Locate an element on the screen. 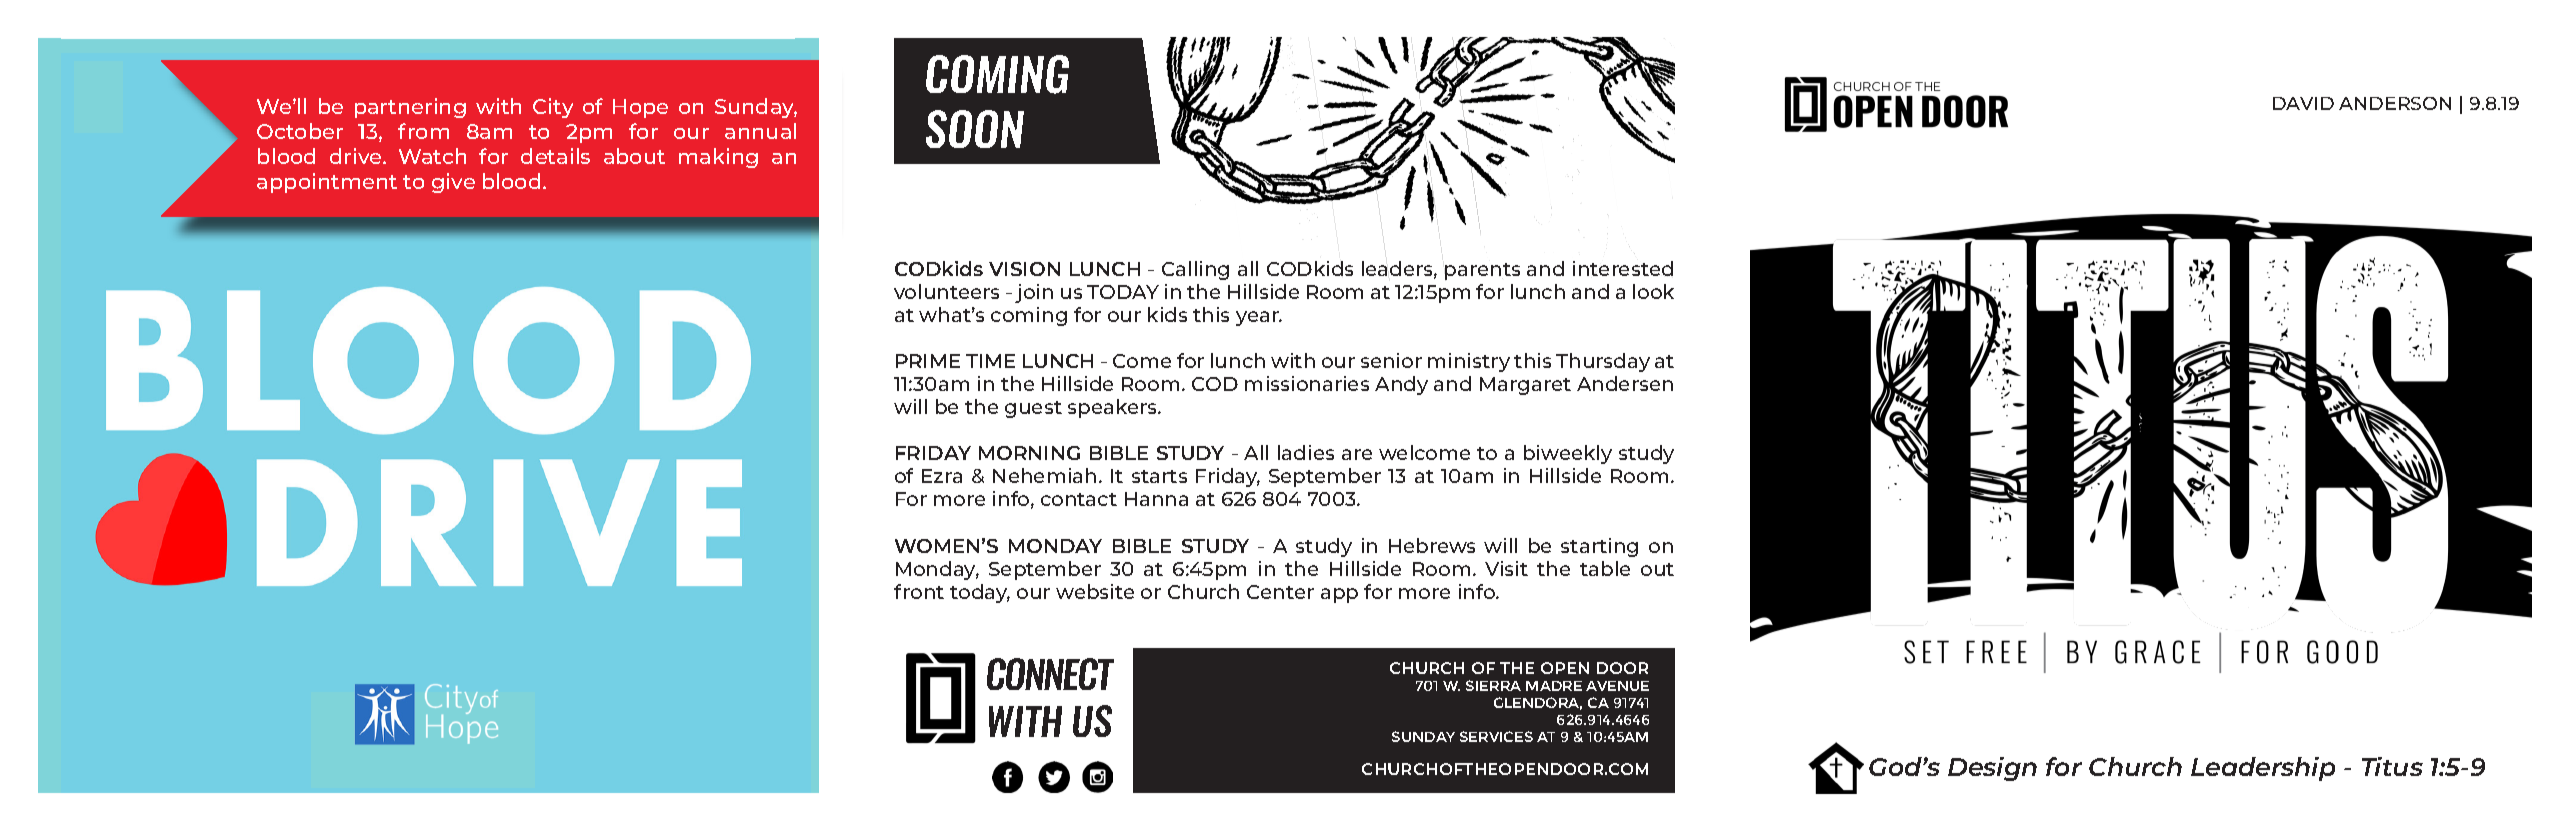  biweekly is located at coordinates (1568, 454).
